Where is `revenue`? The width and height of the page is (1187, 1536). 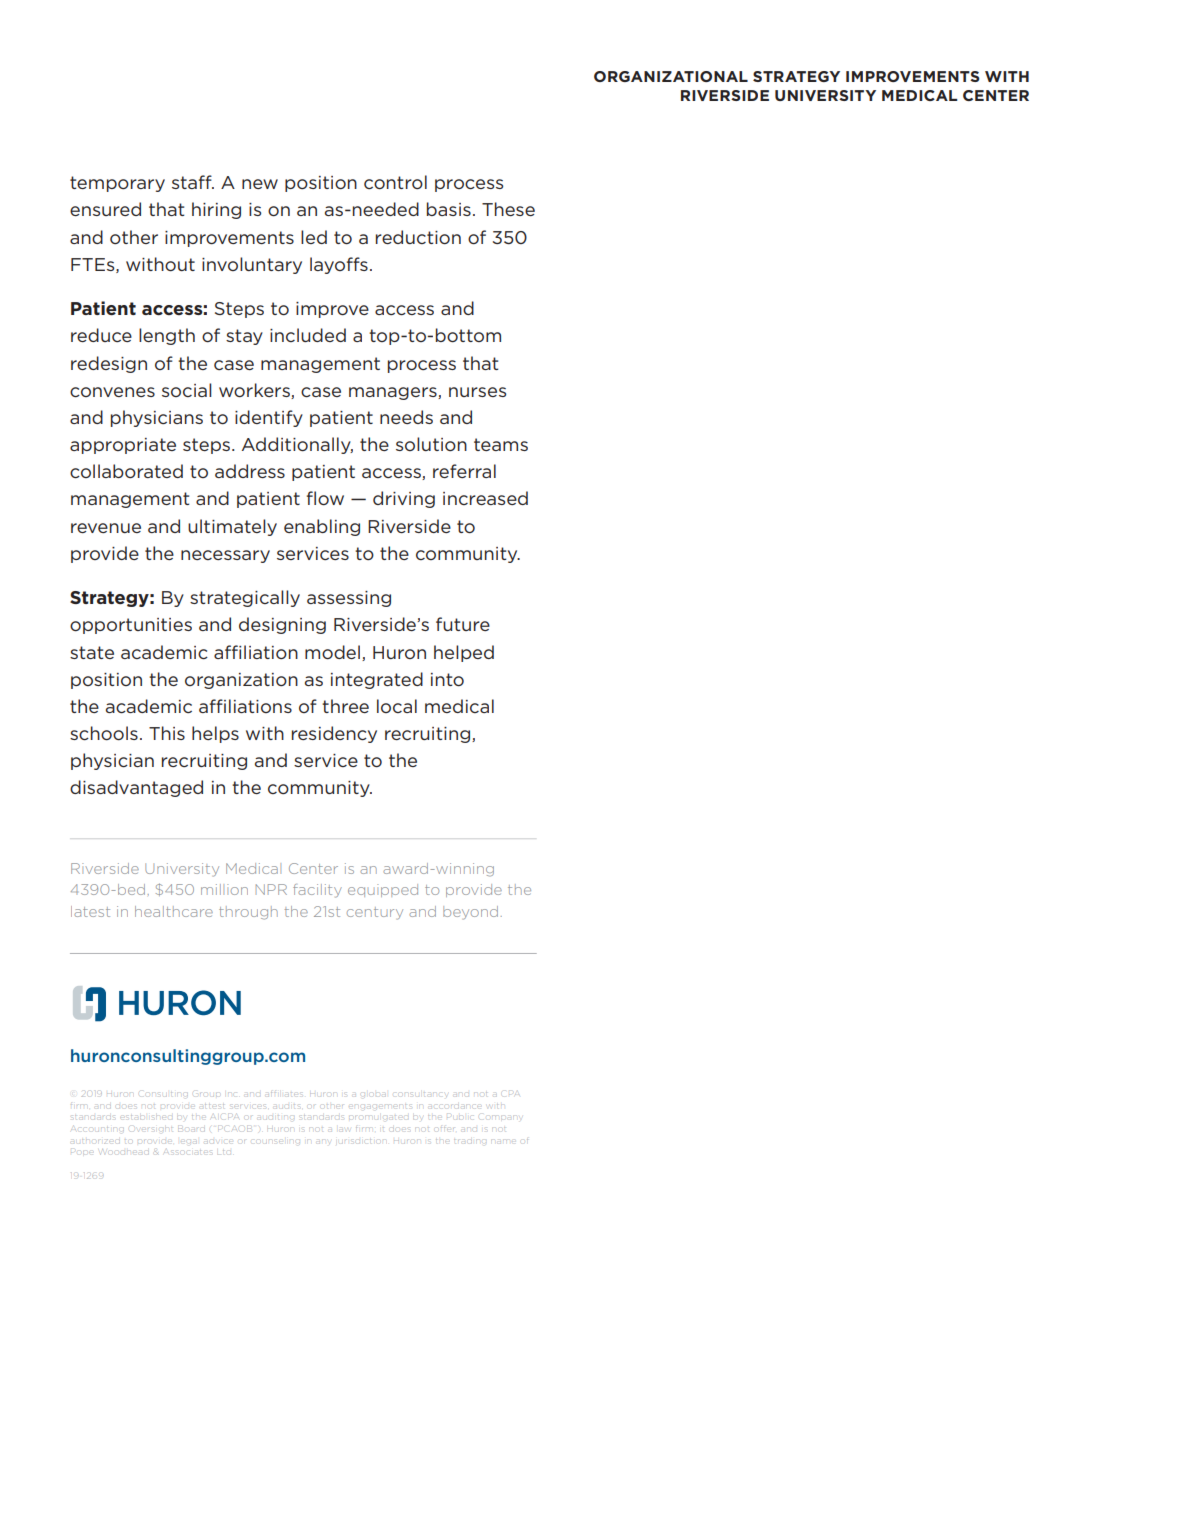
revenue is located at coordinates (106, 528).
